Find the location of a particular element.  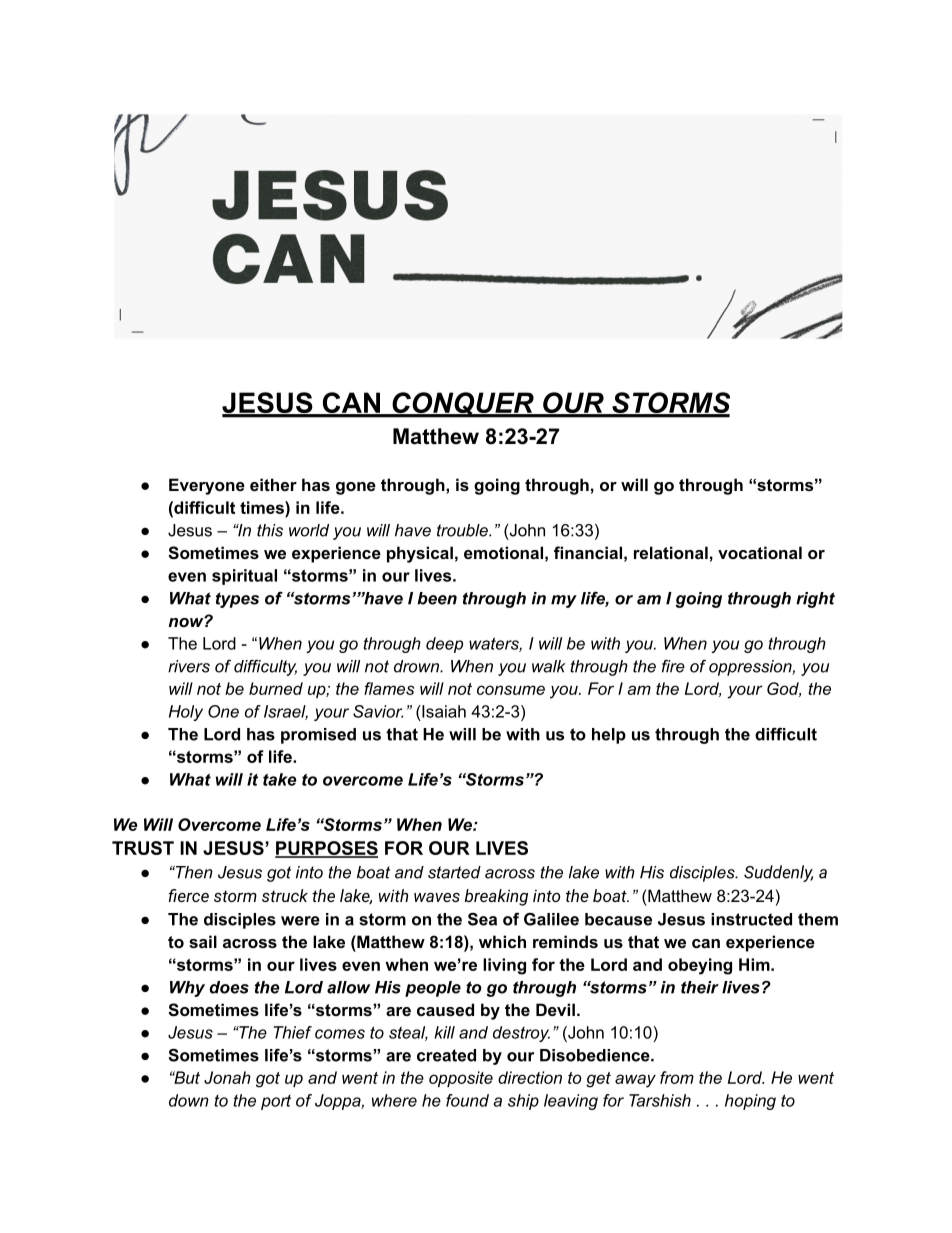

Everyone is located at coordinates (207, 486).
